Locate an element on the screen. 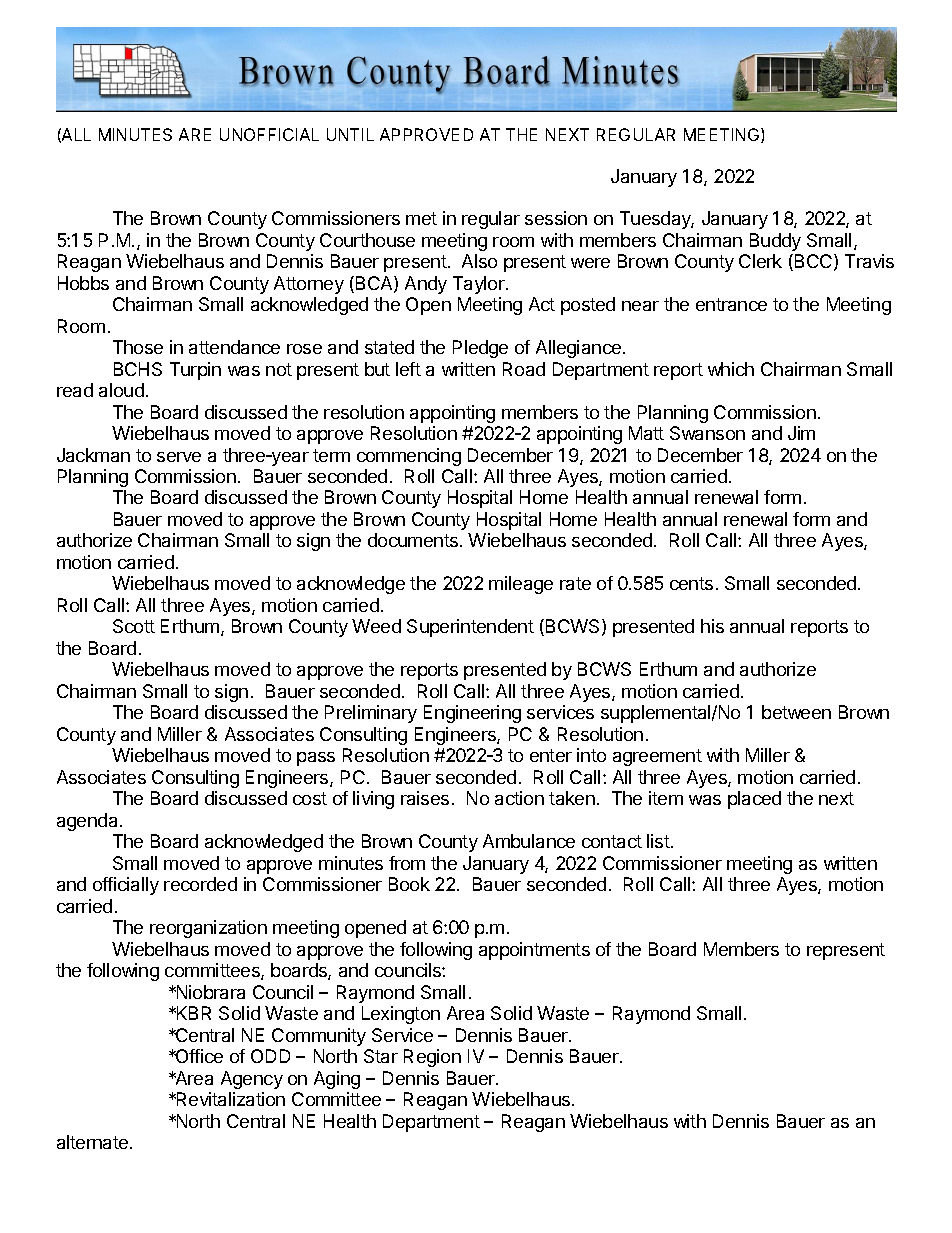  alternate is located at coordinates (92, 1142).
